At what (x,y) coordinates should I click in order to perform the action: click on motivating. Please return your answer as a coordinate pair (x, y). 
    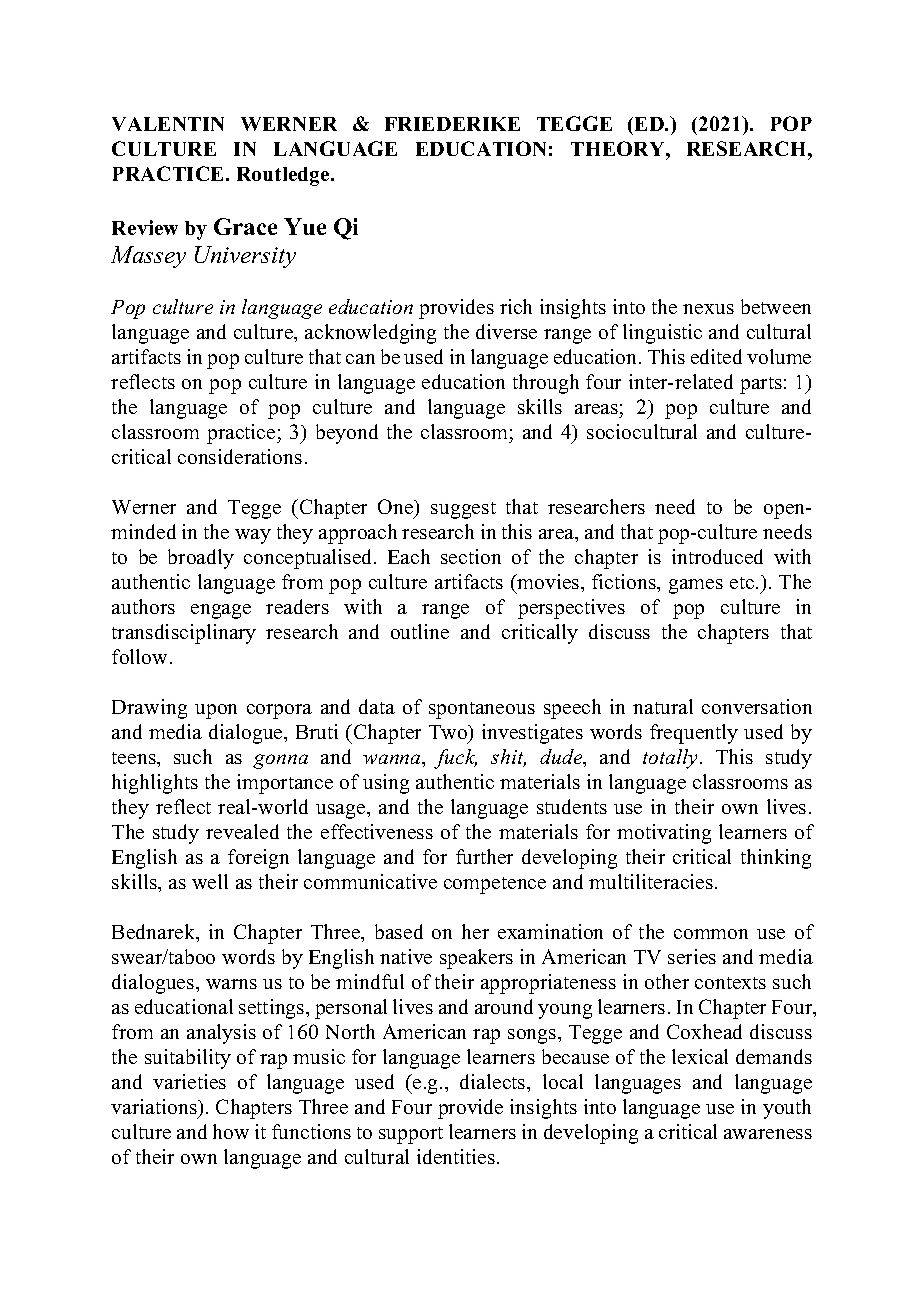
    Looking at the image, I should click on (664, 834).
